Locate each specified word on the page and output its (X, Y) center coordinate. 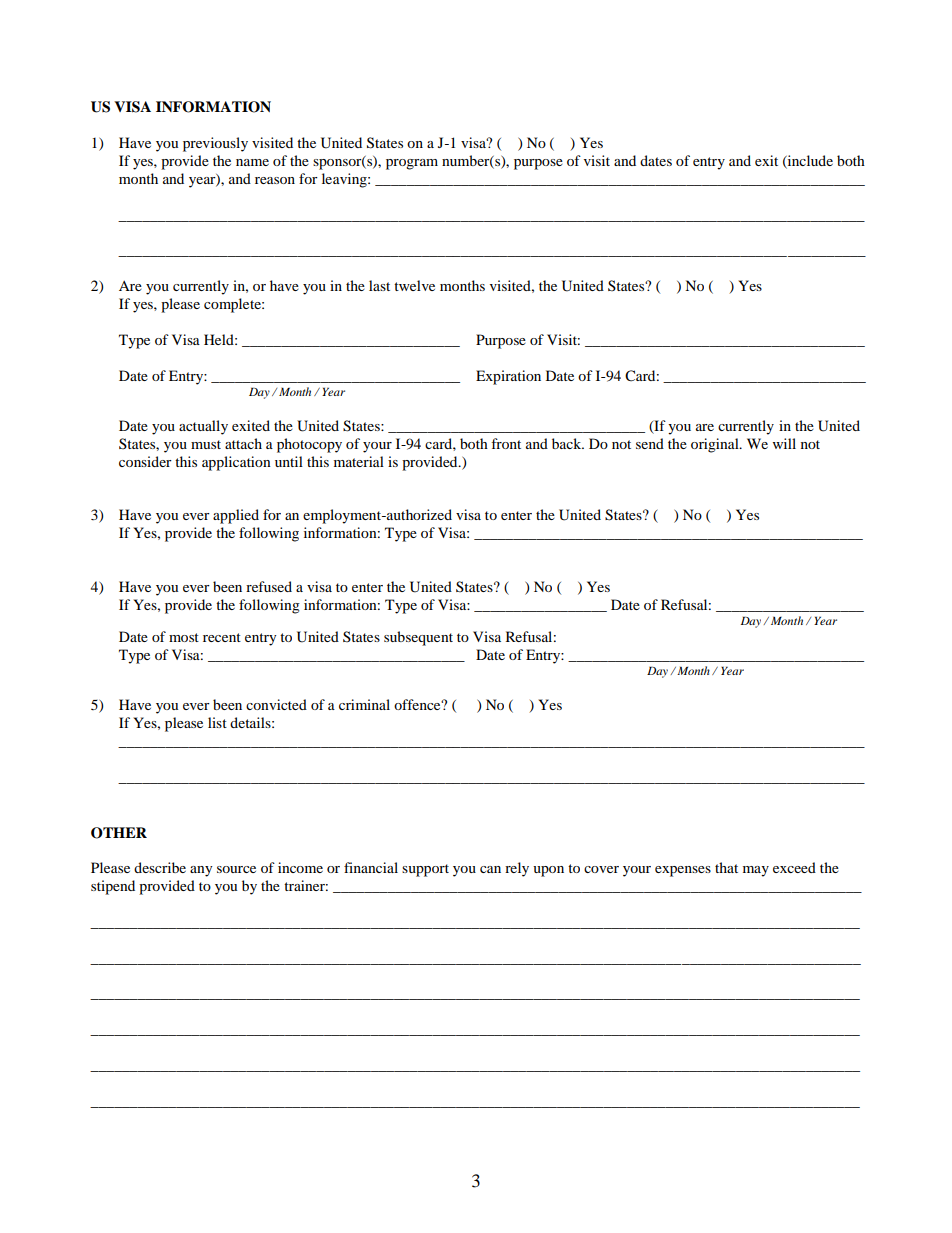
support (425, 870)
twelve (414, 285)
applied (236, 516)
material (359, 461)
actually (203, 427)
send (650, 443)
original (716, 445)
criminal (364, 704)
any (201, 871)
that (726, 867)
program (412, 164)
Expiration (508, 377)
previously (215, 144)
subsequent (418, 638)
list (217, 722)
